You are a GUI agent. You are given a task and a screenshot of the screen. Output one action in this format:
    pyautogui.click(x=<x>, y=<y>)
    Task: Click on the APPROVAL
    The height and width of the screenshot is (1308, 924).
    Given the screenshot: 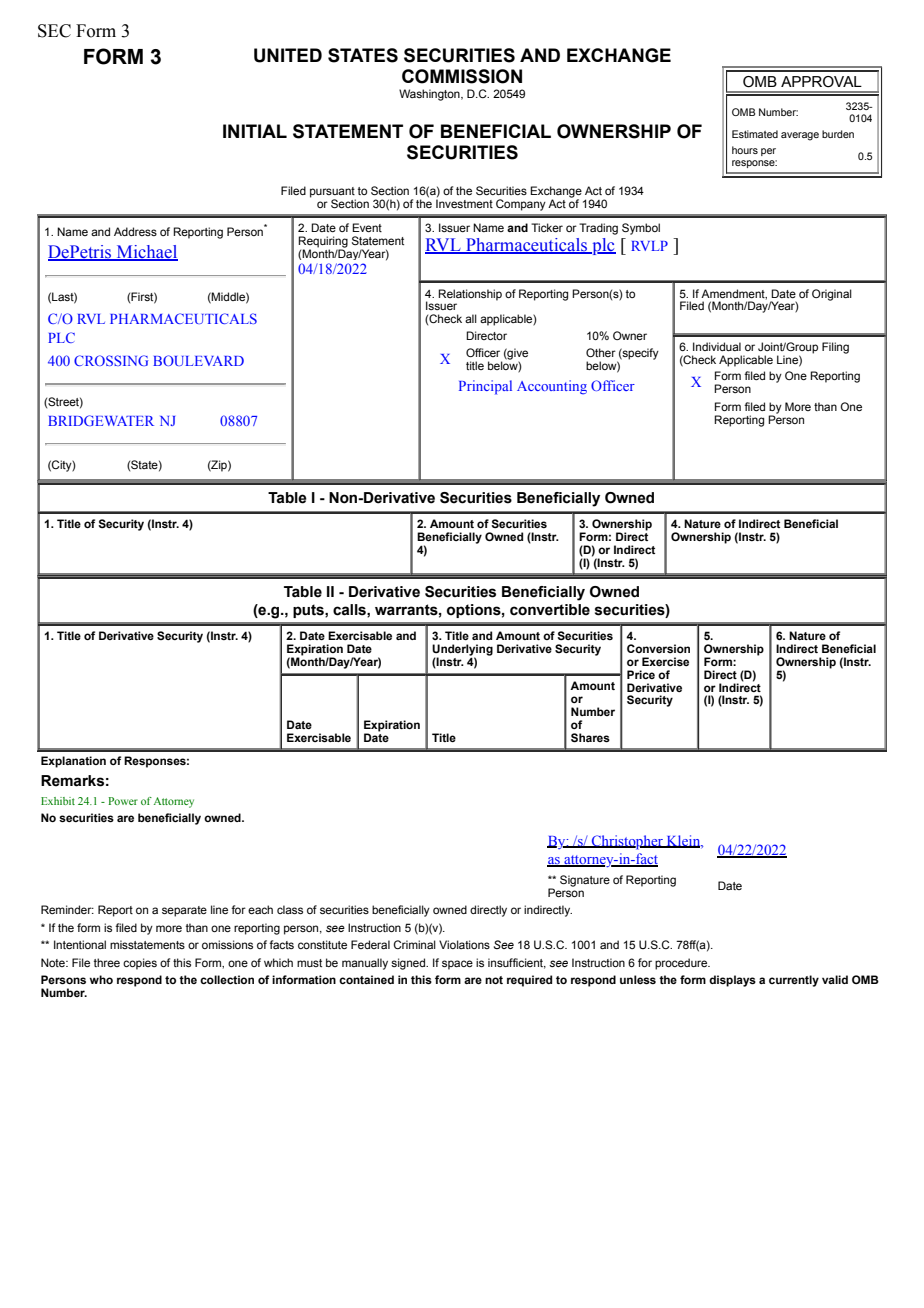 What is the action you would take?
    pyautogui.click(x=821, y=82)
